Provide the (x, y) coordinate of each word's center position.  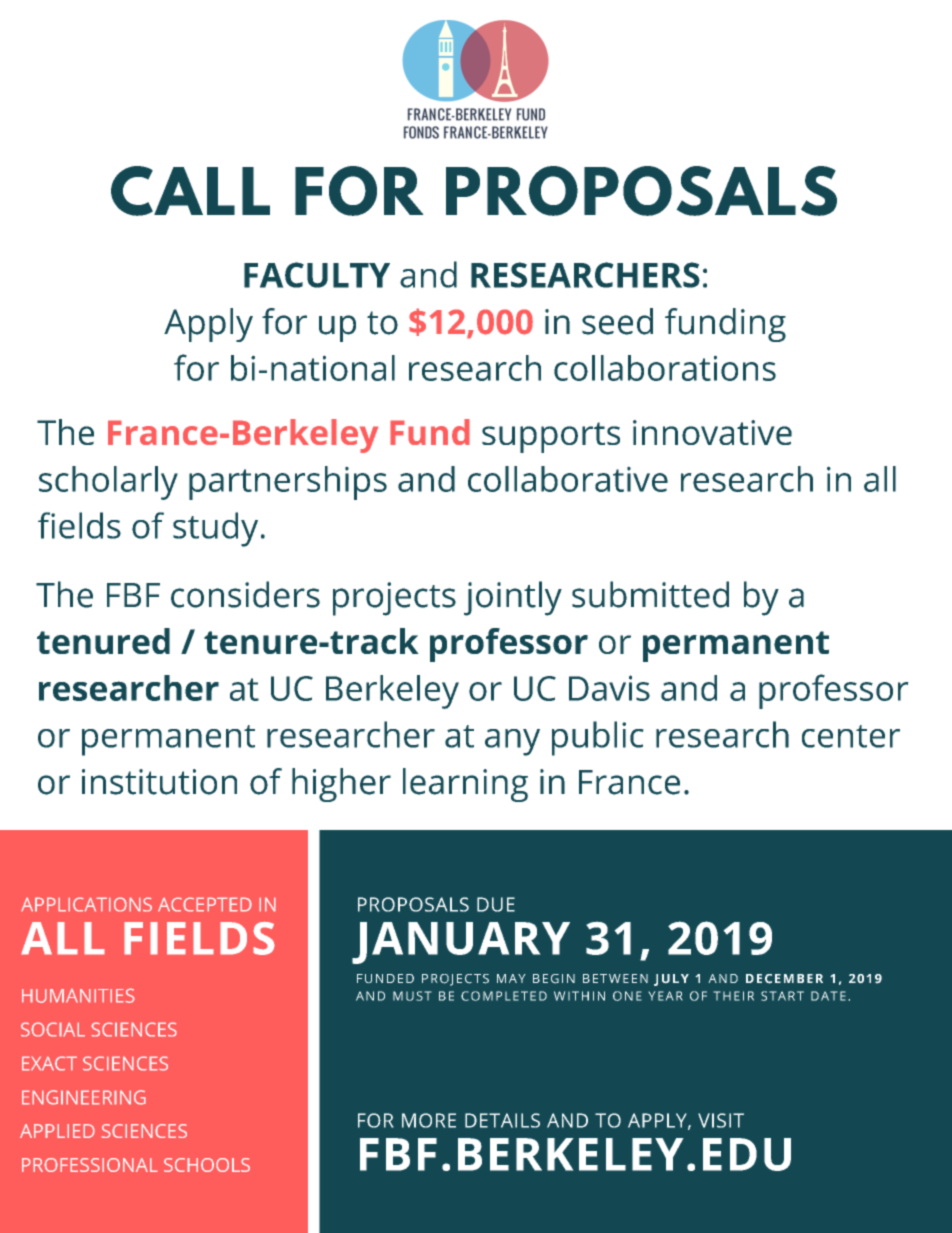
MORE (429, 1120)
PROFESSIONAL (90, 1165)
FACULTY (317, 275)
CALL (190, 191)
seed (617, 321)
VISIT (721, 1120)
